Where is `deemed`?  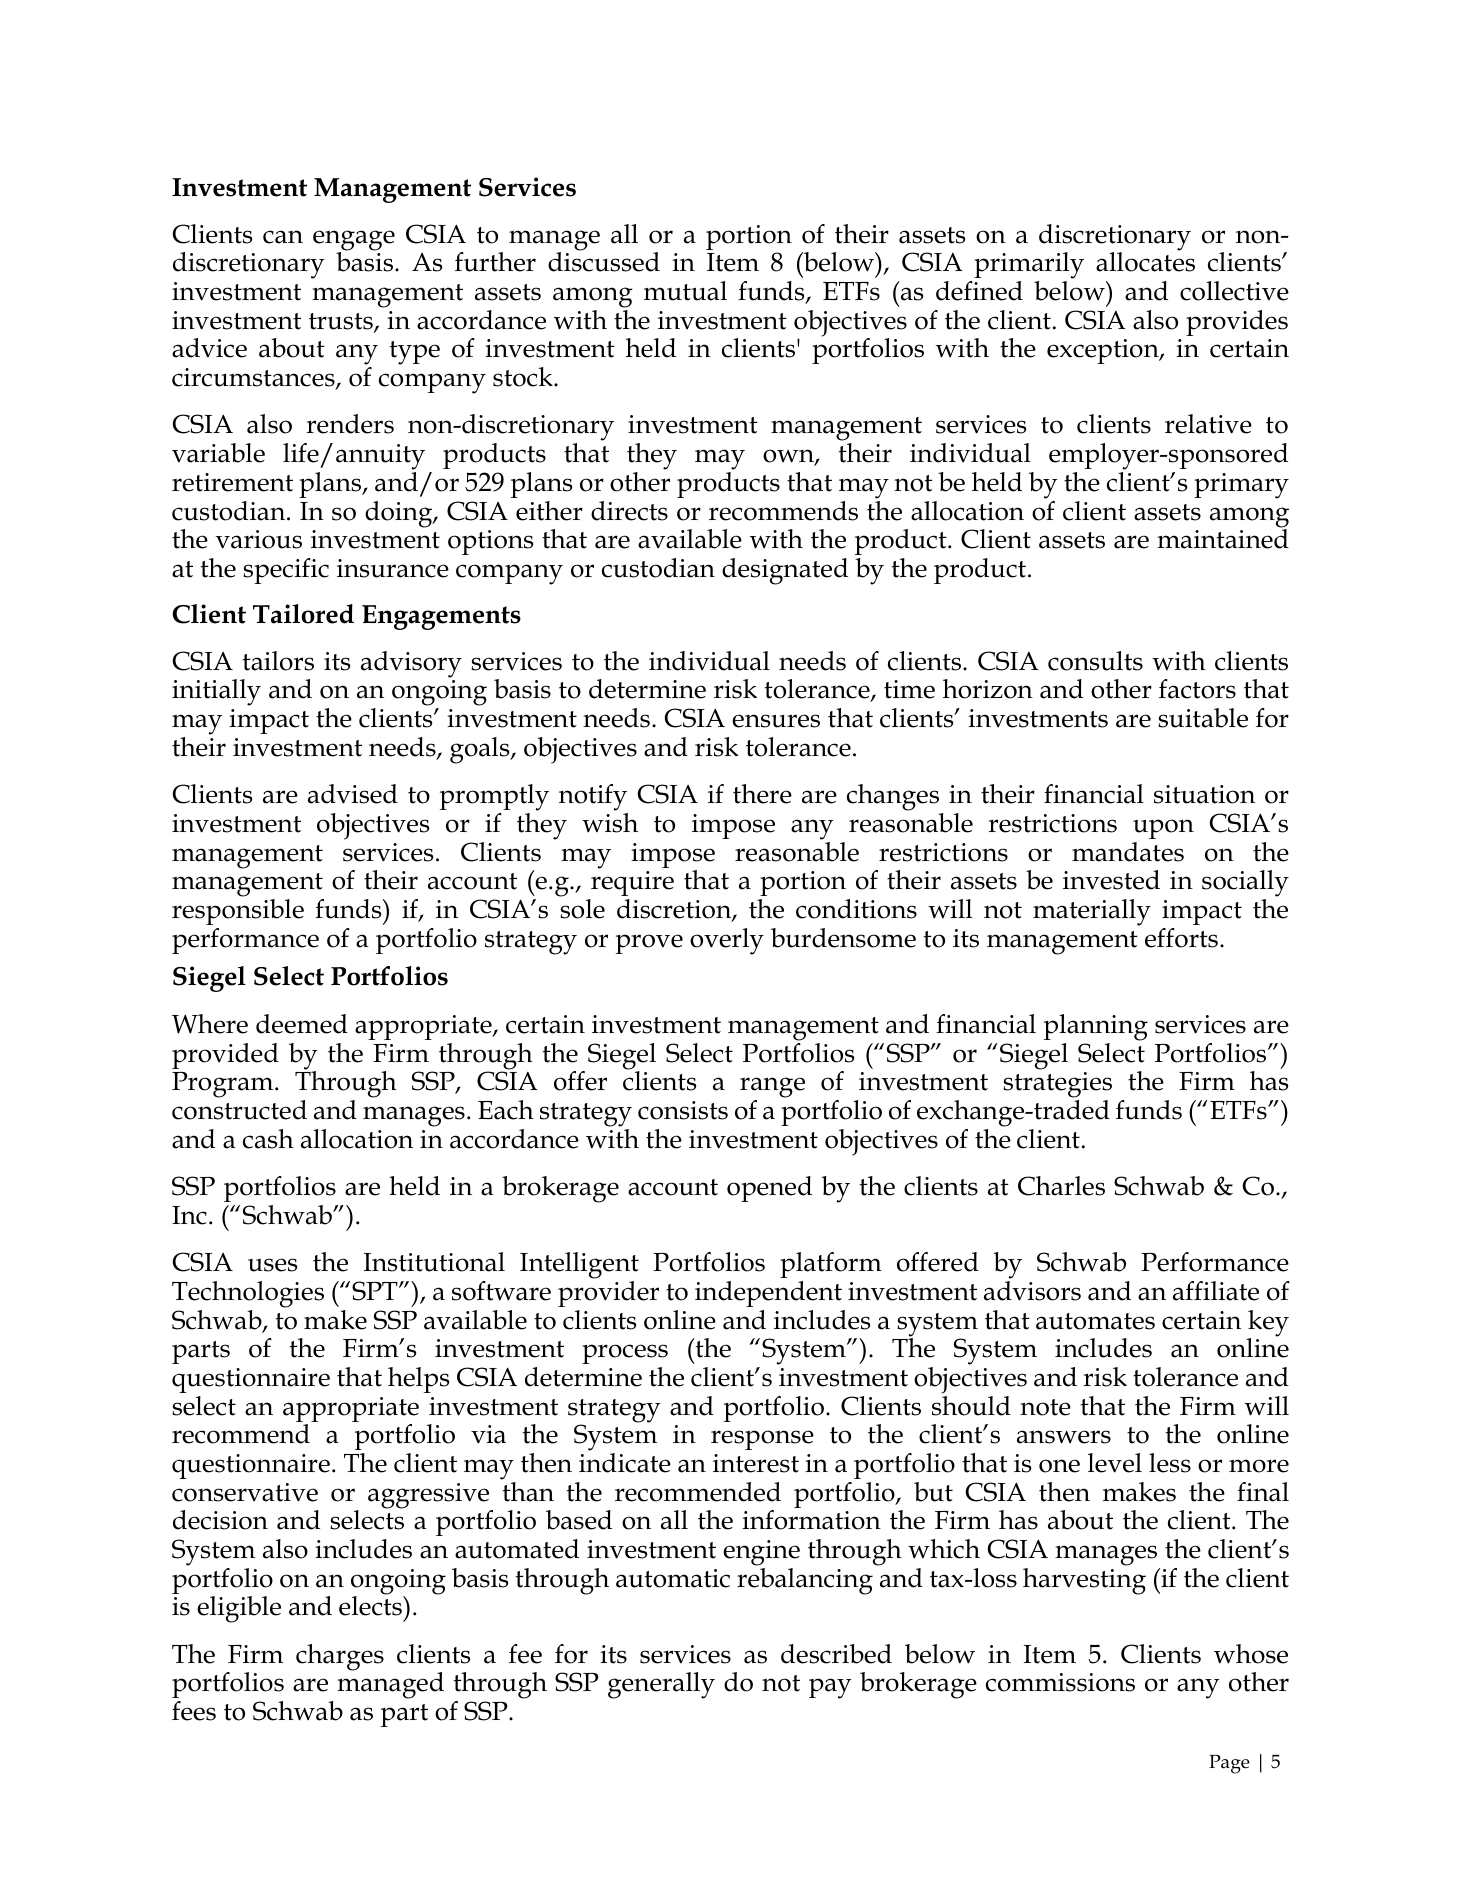 deemed is located at coordinates (302, 1024).
